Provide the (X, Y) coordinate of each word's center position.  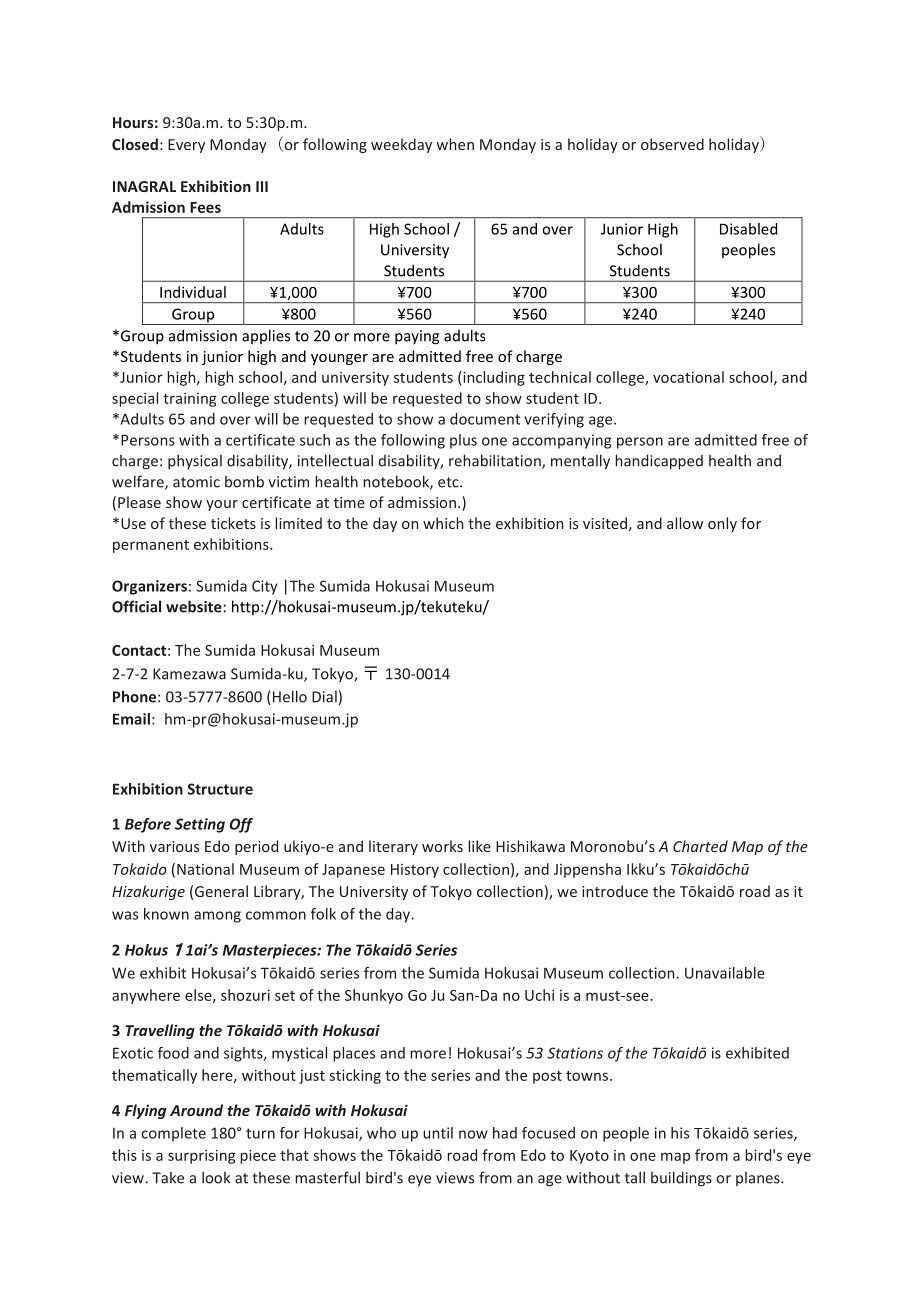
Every (186, 146)
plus (463, 441)
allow (685, 523)
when (455, 144)
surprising (201, 1157)
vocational (688, 377)
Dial (324, 697)
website (194, 606)
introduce (615, 891)
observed (672, 144)
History (415, 871)
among (217, 917)
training (189, 400)
